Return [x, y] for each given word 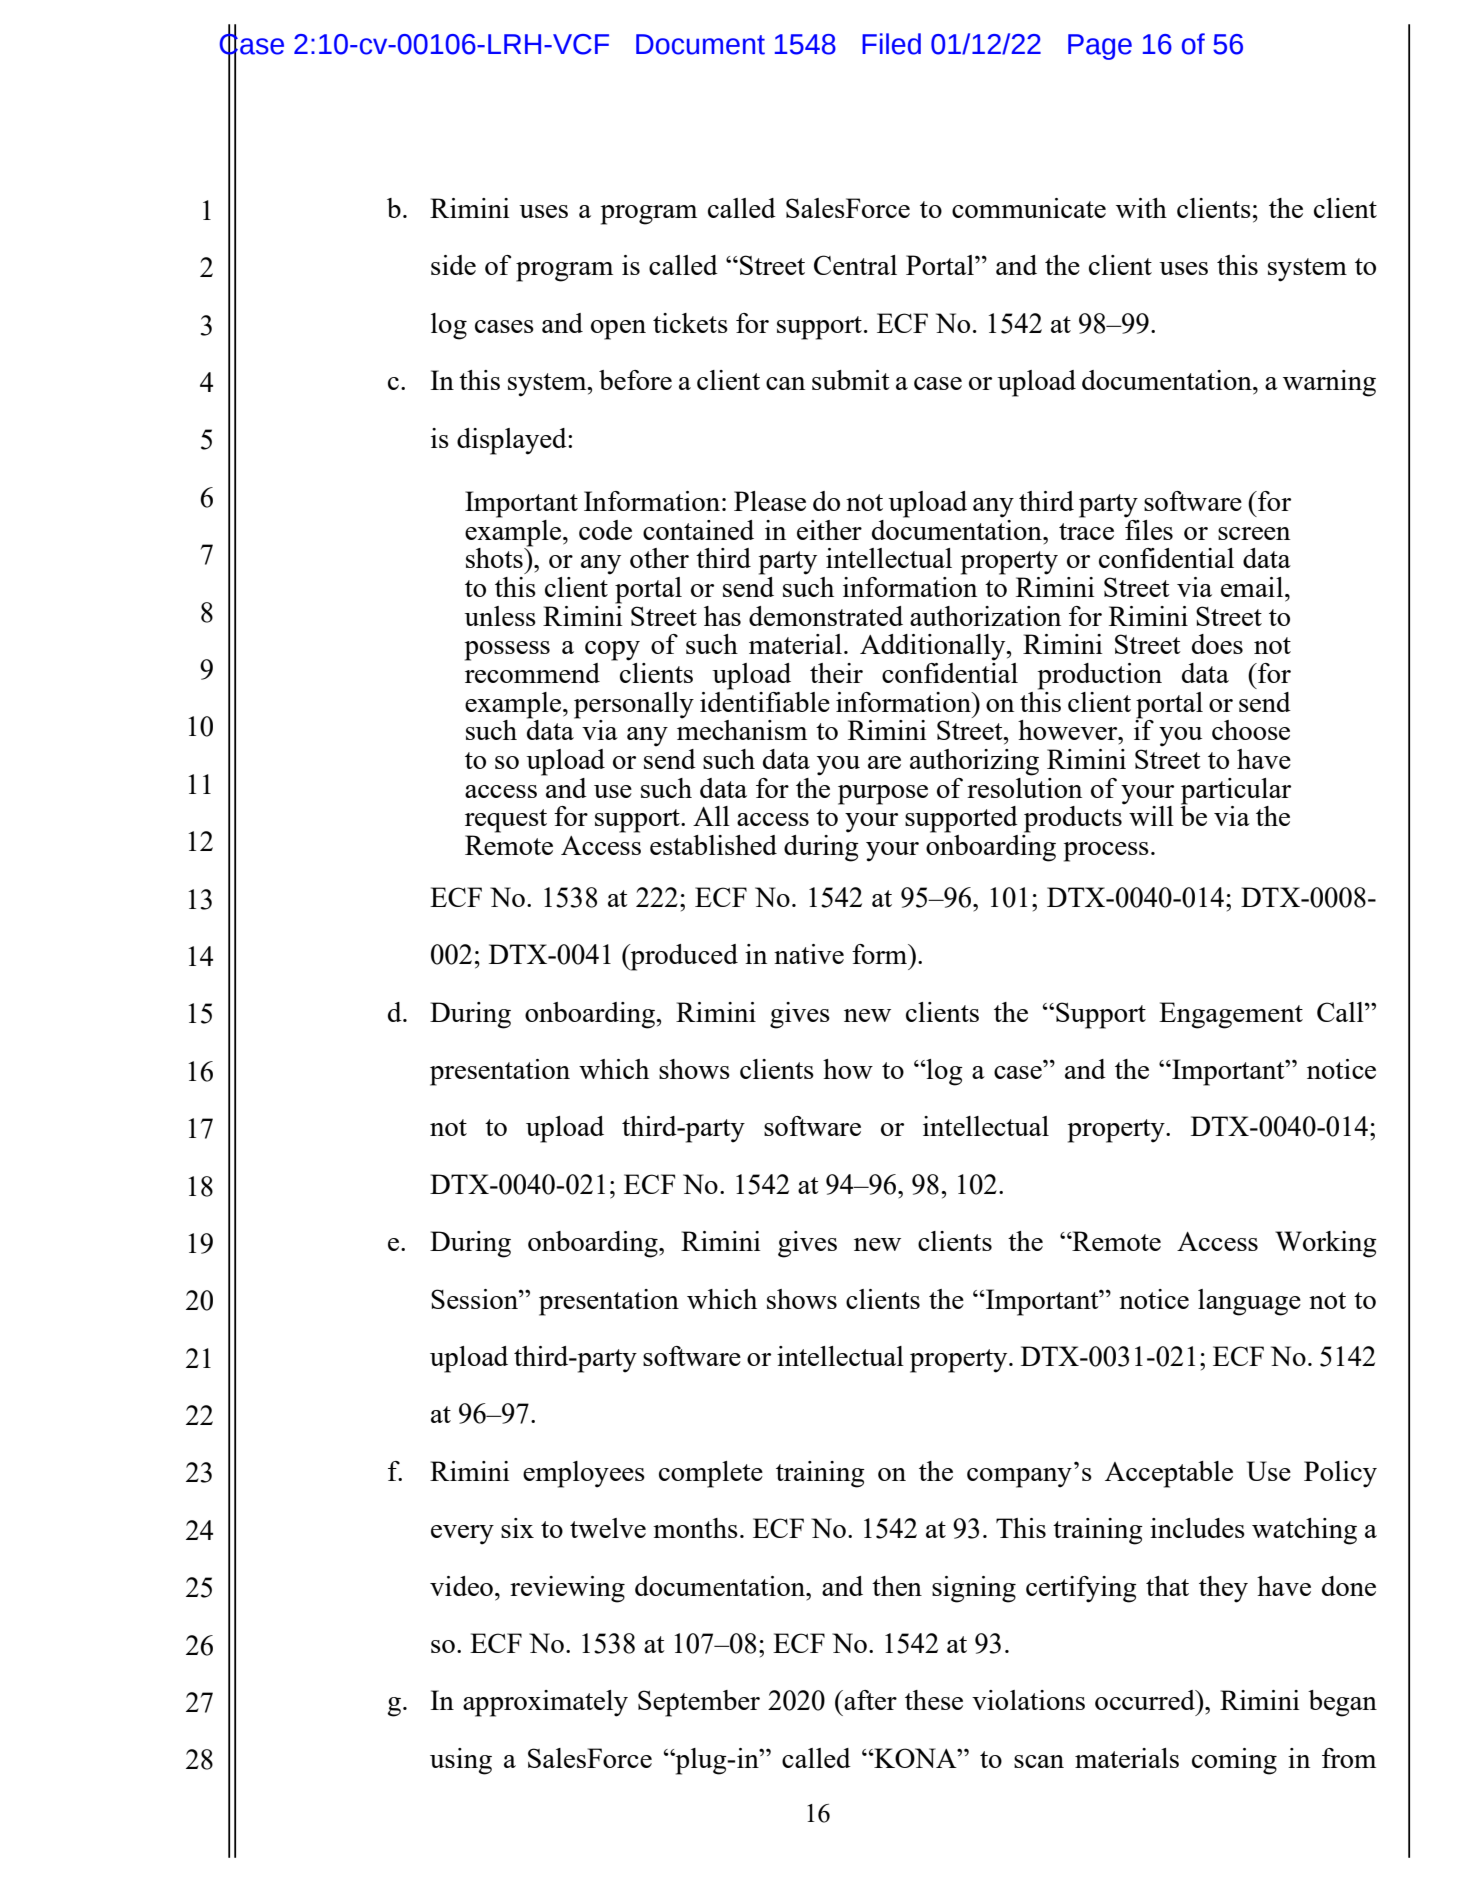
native [809, 954]
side [453, 265]
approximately [545, 1703]
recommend [532, 673]
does [1217, 644]
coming [1234, 1761]
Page [1100, 47]
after [870, 1700]
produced [683, 957]
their [836, 673]
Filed [891, 44]
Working [1326, 1244]
